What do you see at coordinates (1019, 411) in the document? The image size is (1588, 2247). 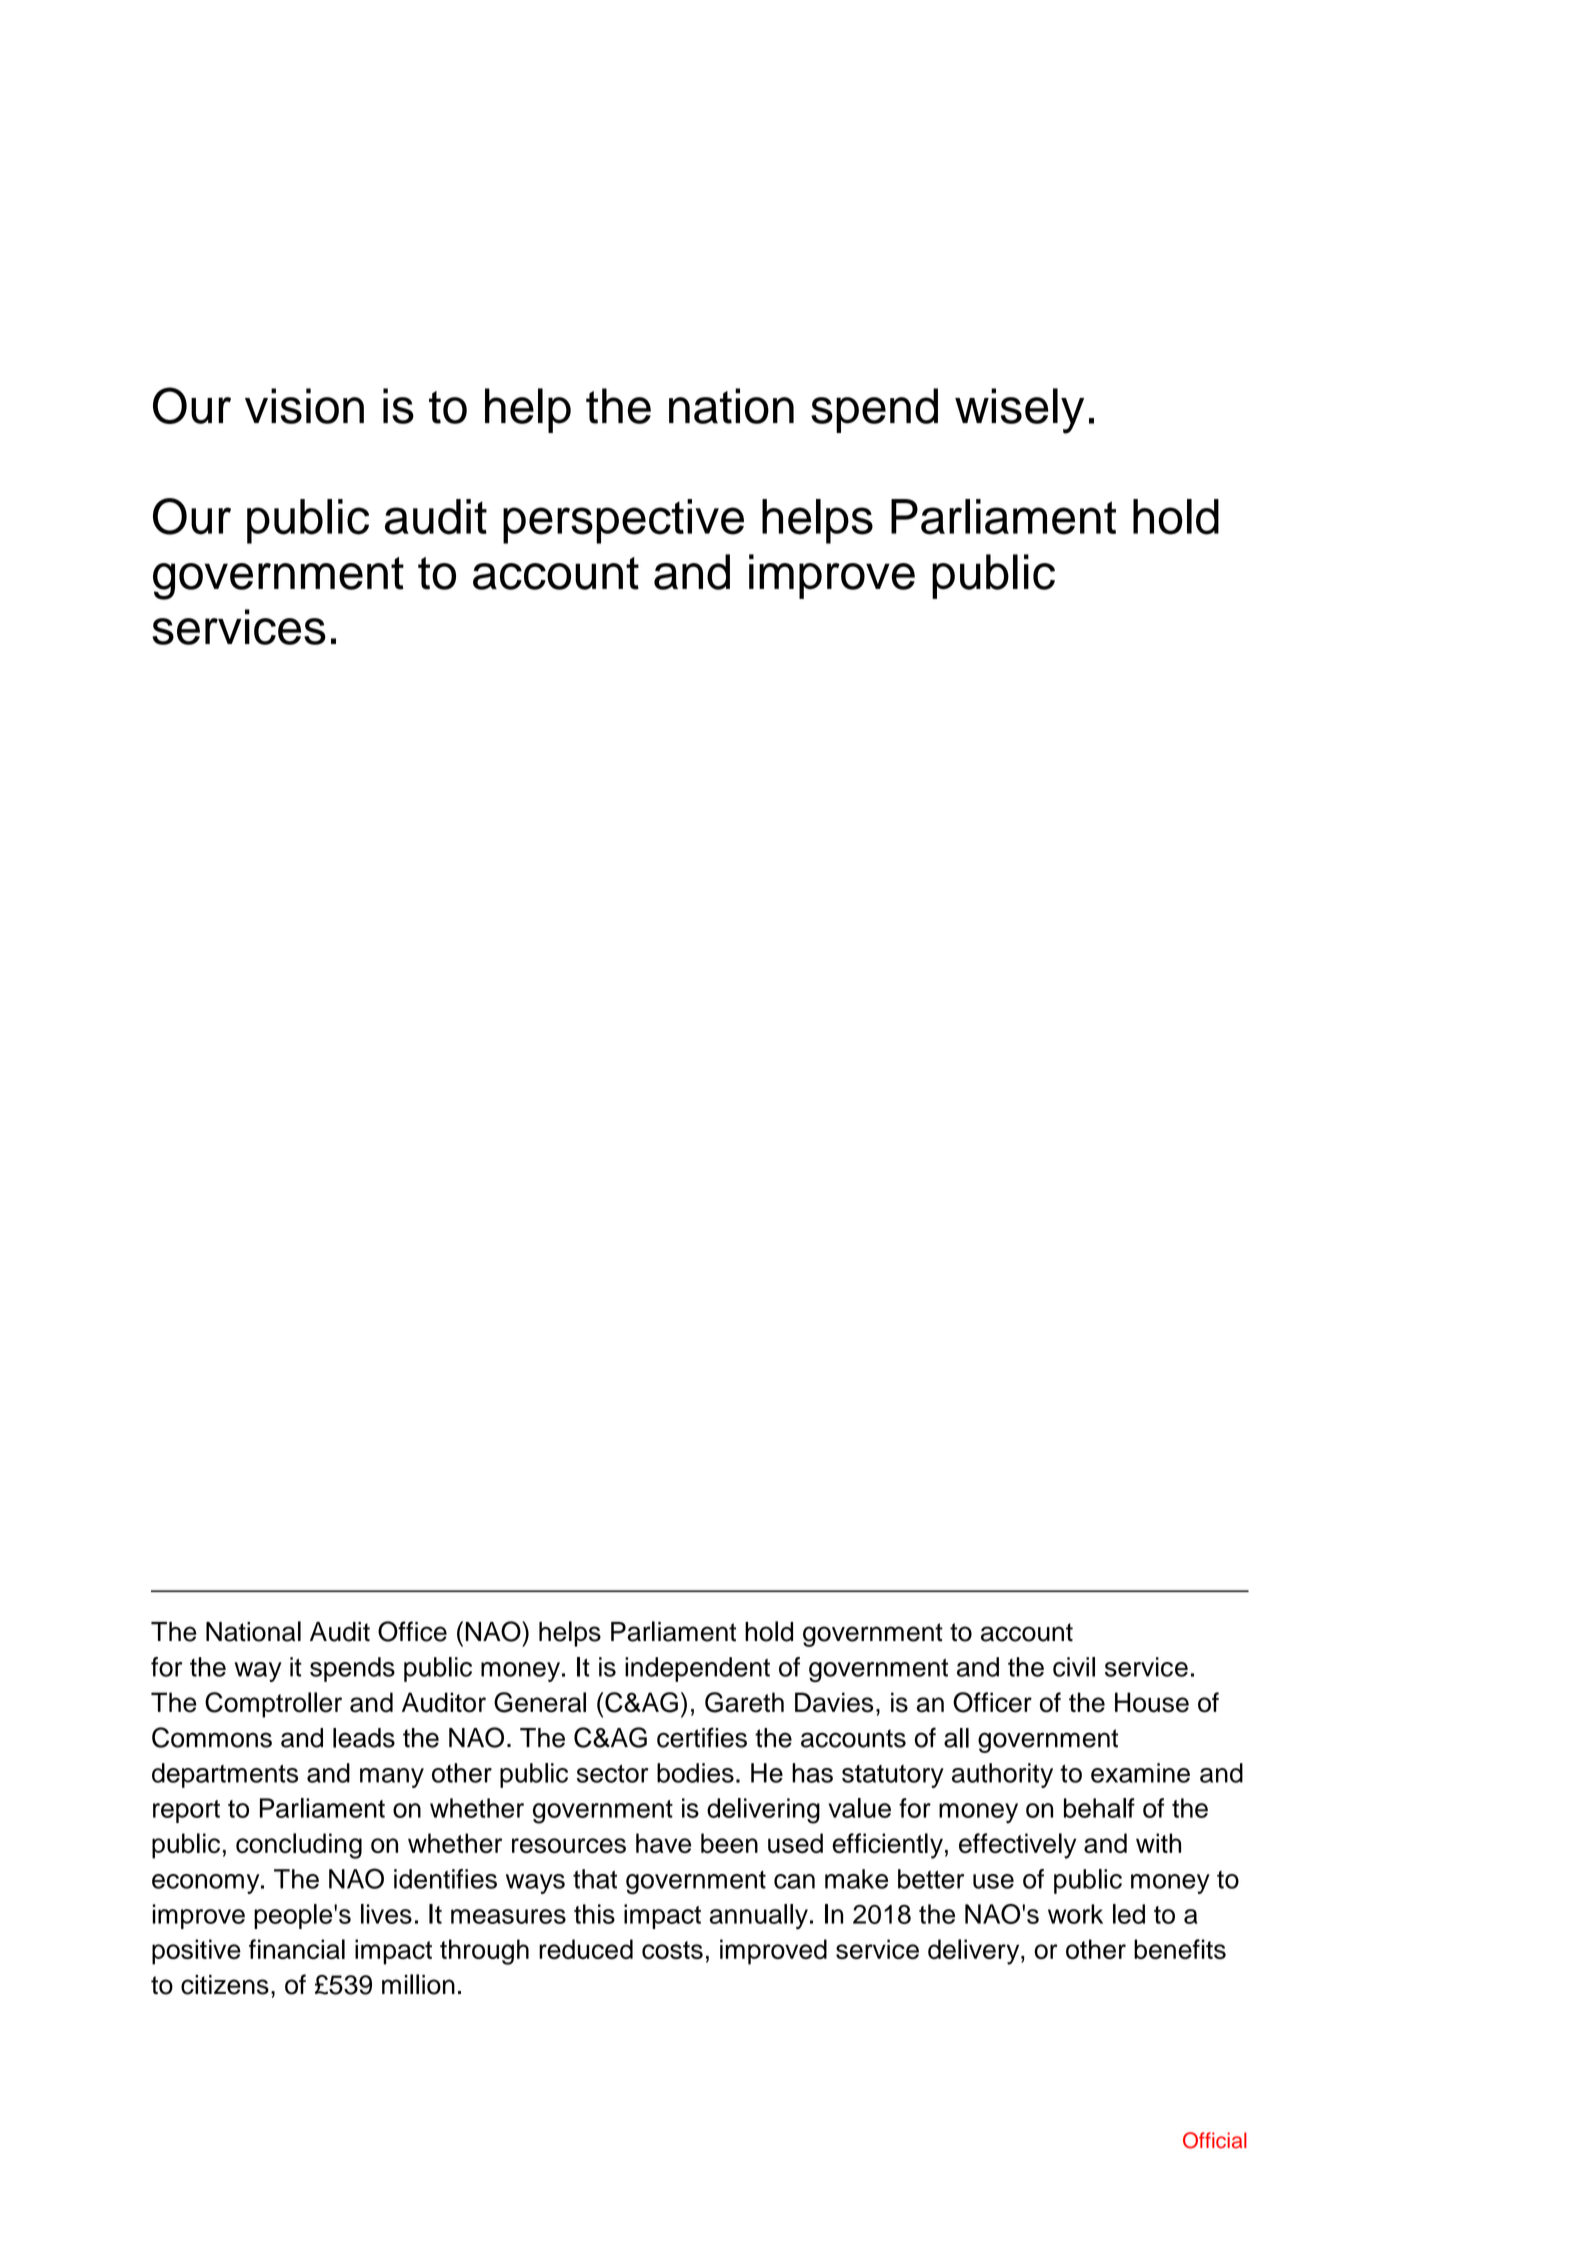 I see `wisely` at bounding box center [1019, 411].
